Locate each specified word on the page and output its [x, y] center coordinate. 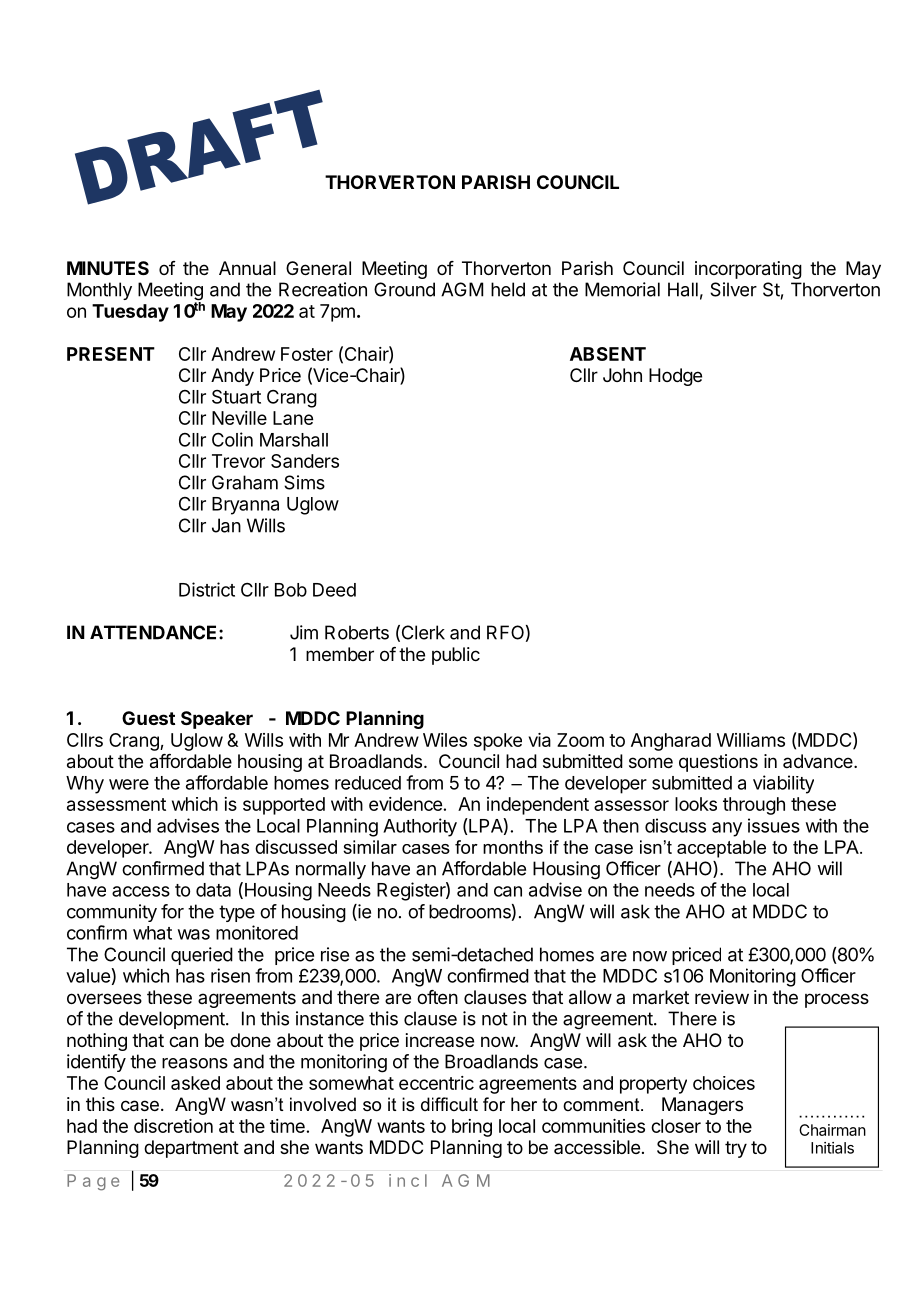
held [508, 289]
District [207, 589]
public [456, 656]
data [213, 890]
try [736, 1149]
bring [472, 1128]
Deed [334, 590]
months [513, 847]
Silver [733, 289]
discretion [173, 1126]
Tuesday [130, 313]
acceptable [721, 849]
